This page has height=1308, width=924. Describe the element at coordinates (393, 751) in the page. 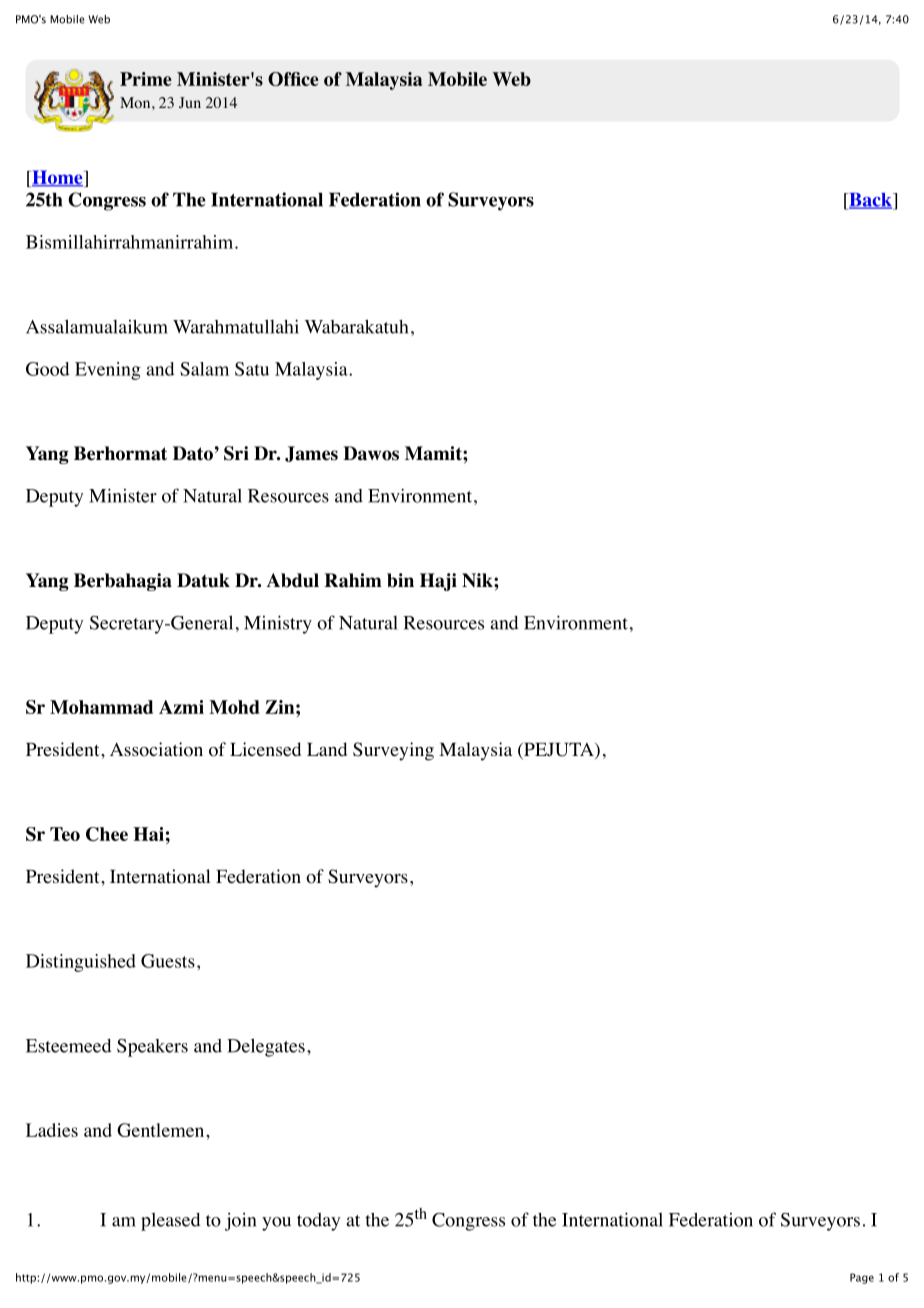

I see `Surveying` at that location.
